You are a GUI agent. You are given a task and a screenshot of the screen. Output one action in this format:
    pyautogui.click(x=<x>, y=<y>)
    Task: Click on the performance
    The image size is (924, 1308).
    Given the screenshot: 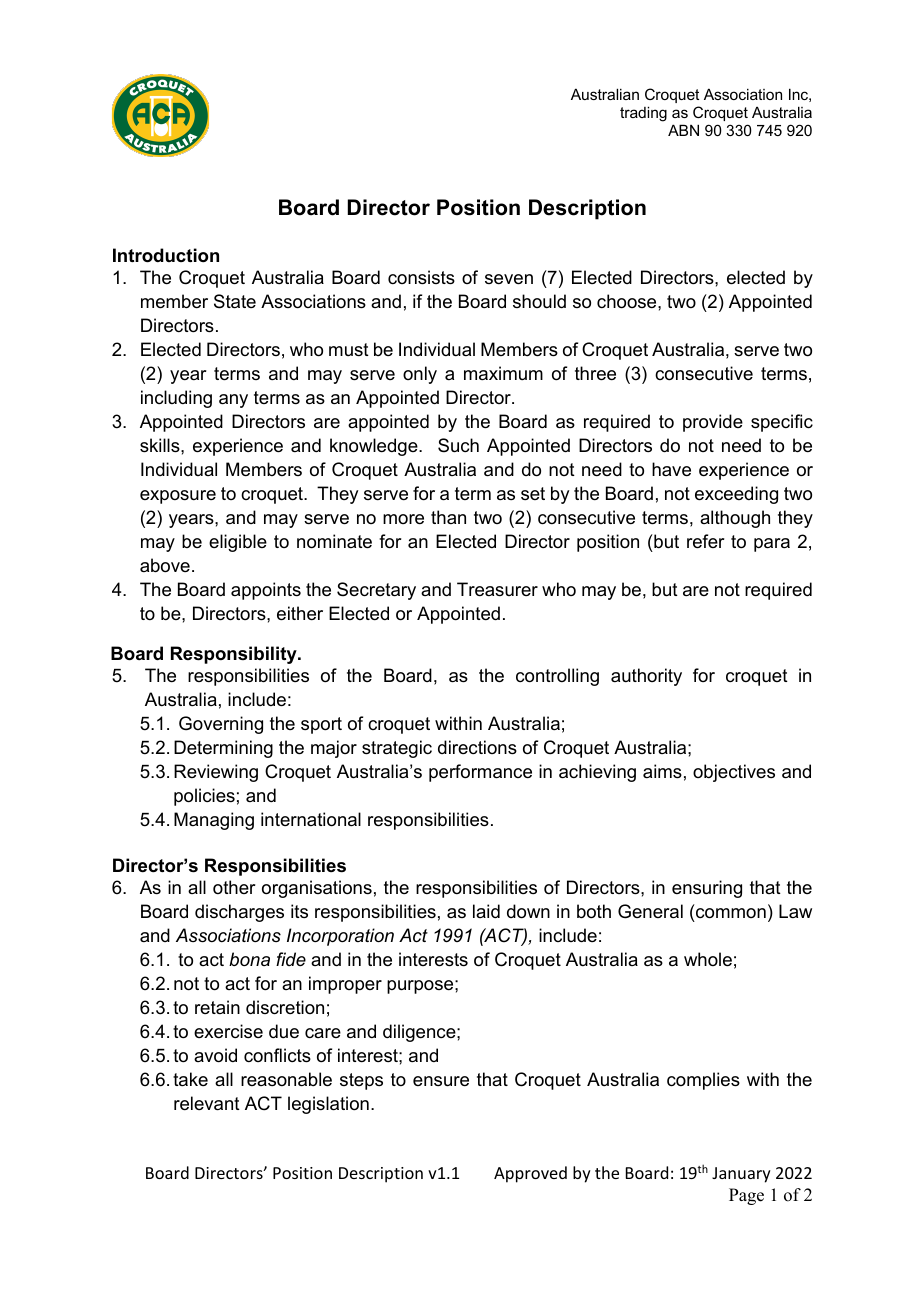 What is the action you would take?
    pyautogui.click(x=480, y=773)
